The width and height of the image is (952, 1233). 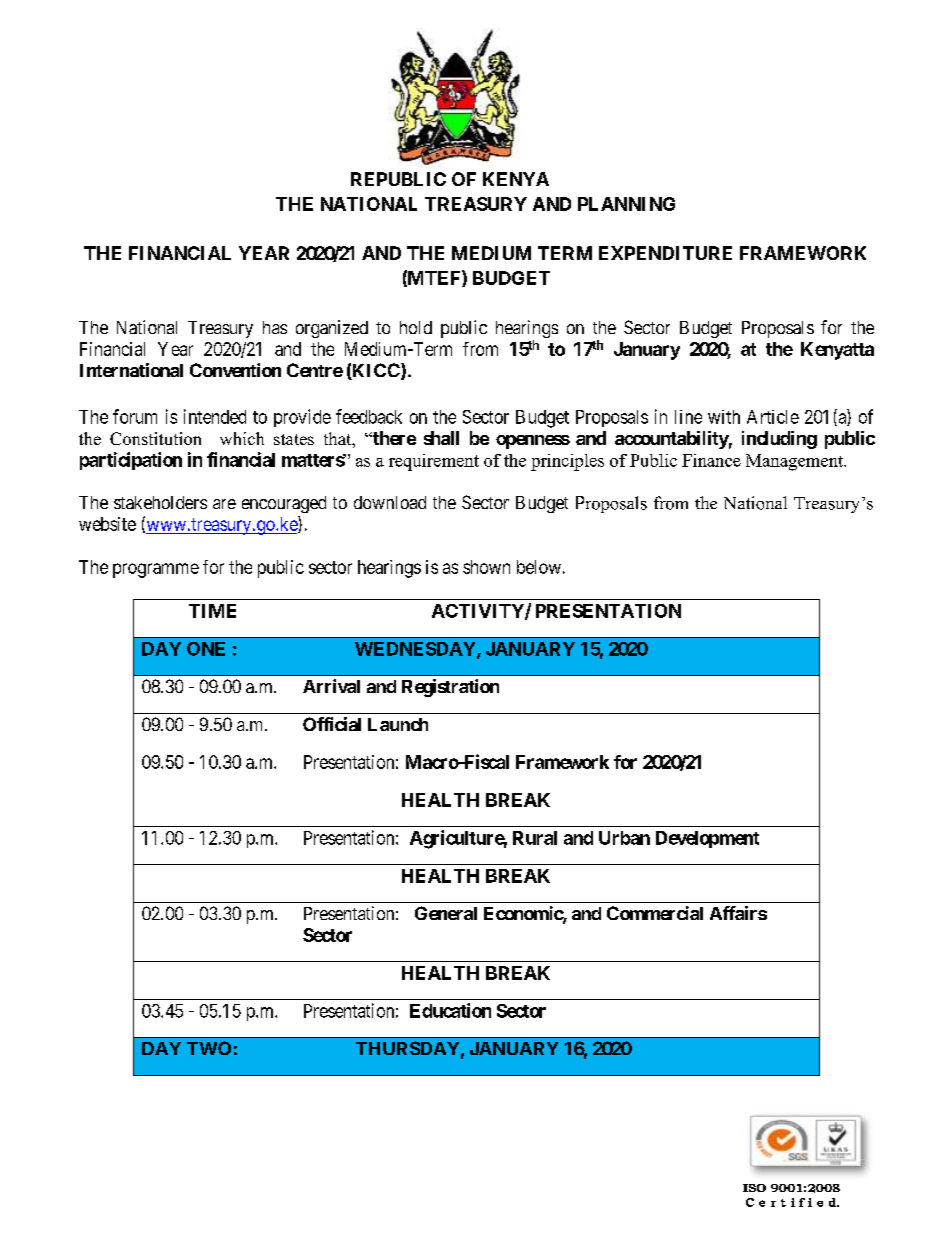 I want to click on TWO, so click(x=209, y=1048).
